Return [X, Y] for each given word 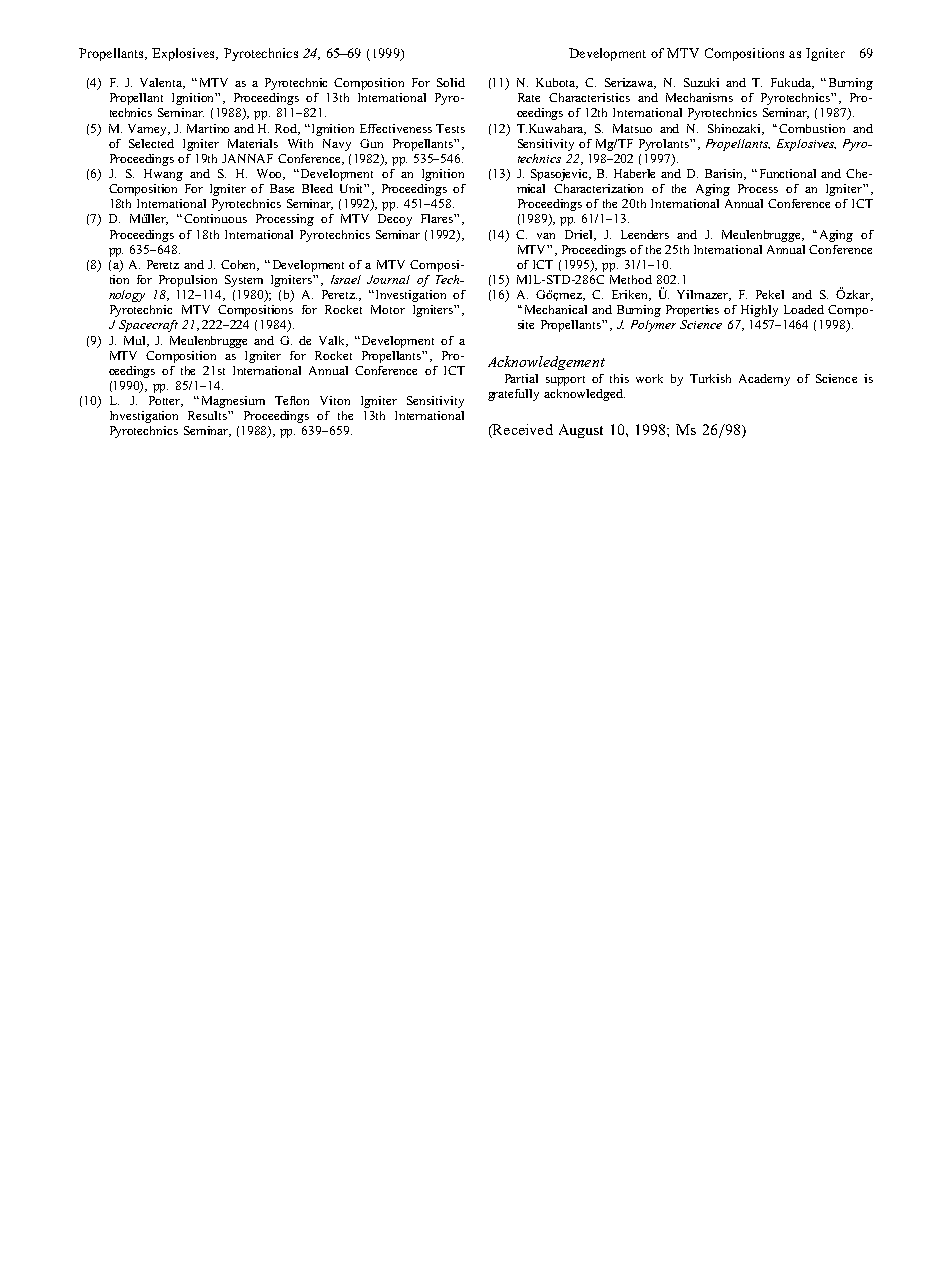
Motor [388, 309]
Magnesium [233, 402]
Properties [692, 311]
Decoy [395, 220]
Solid [451, 82]
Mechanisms [699, 97]
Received [522, 431]
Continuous [215, 218]
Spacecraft [148, 326]
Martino [208, 128]
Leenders [645, 234]
